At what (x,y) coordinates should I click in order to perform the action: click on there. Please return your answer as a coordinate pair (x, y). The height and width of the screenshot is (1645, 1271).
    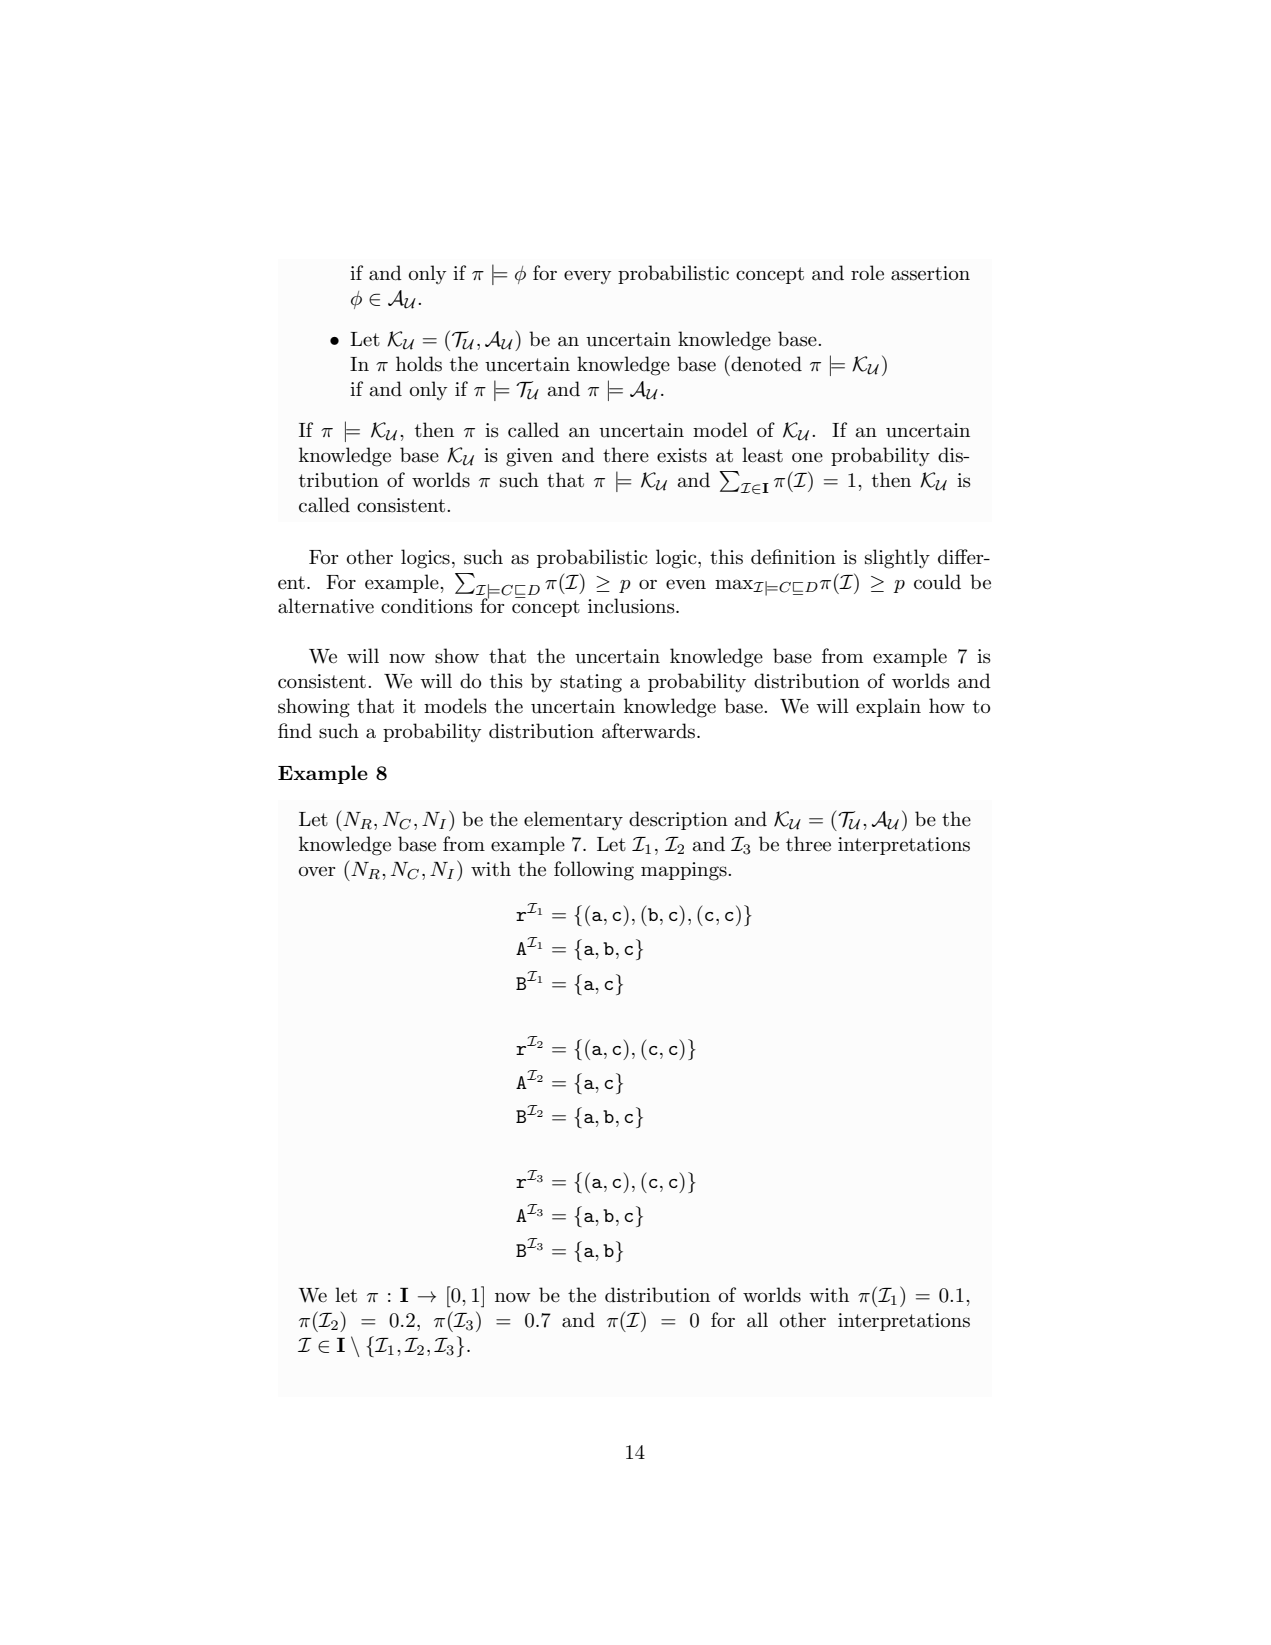
    Looking at the image, I should click on (626, 455).
